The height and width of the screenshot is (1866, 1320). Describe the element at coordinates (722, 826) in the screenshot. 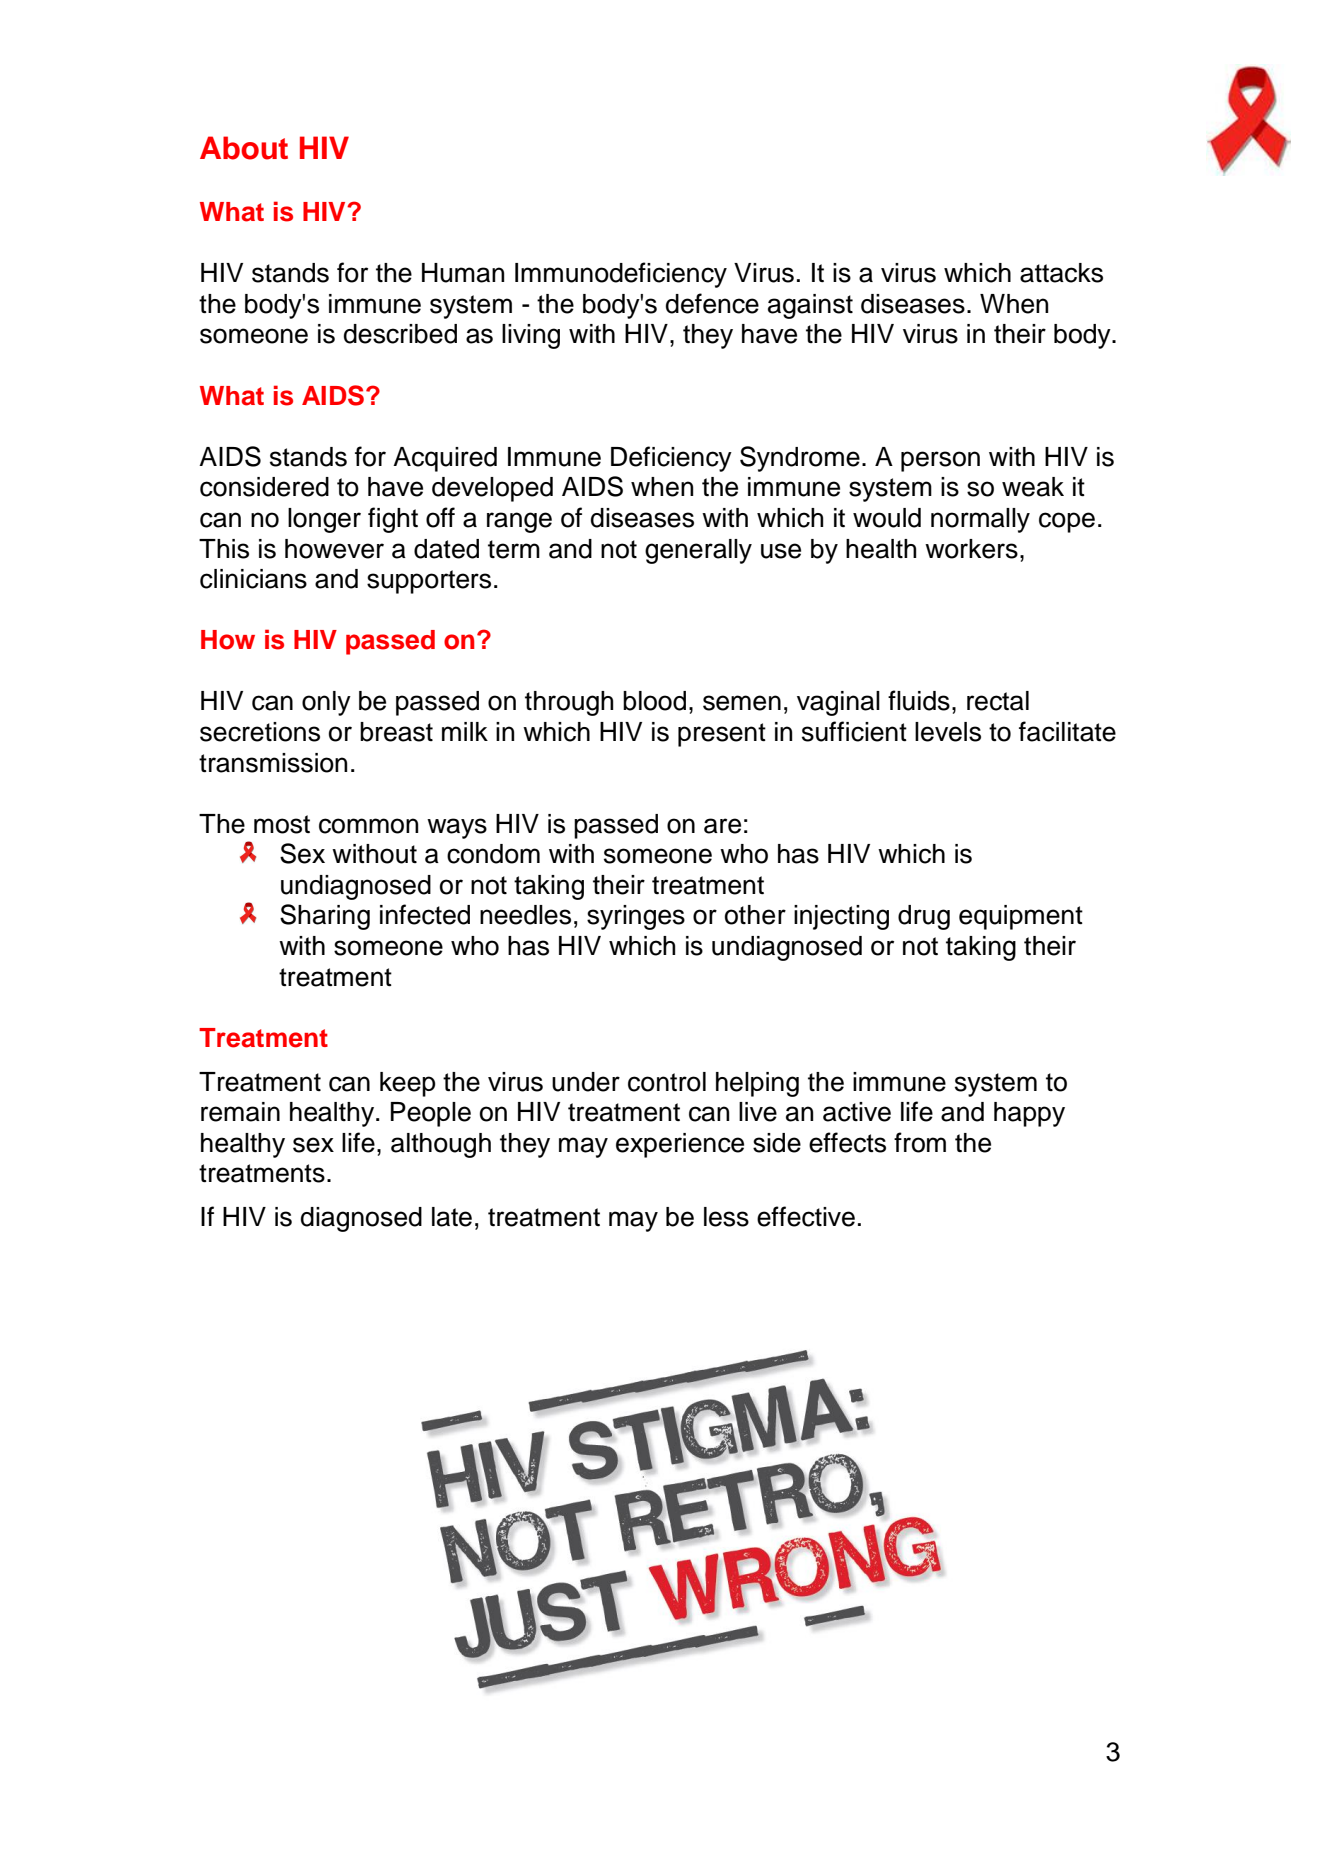

I see `are` at that location.
